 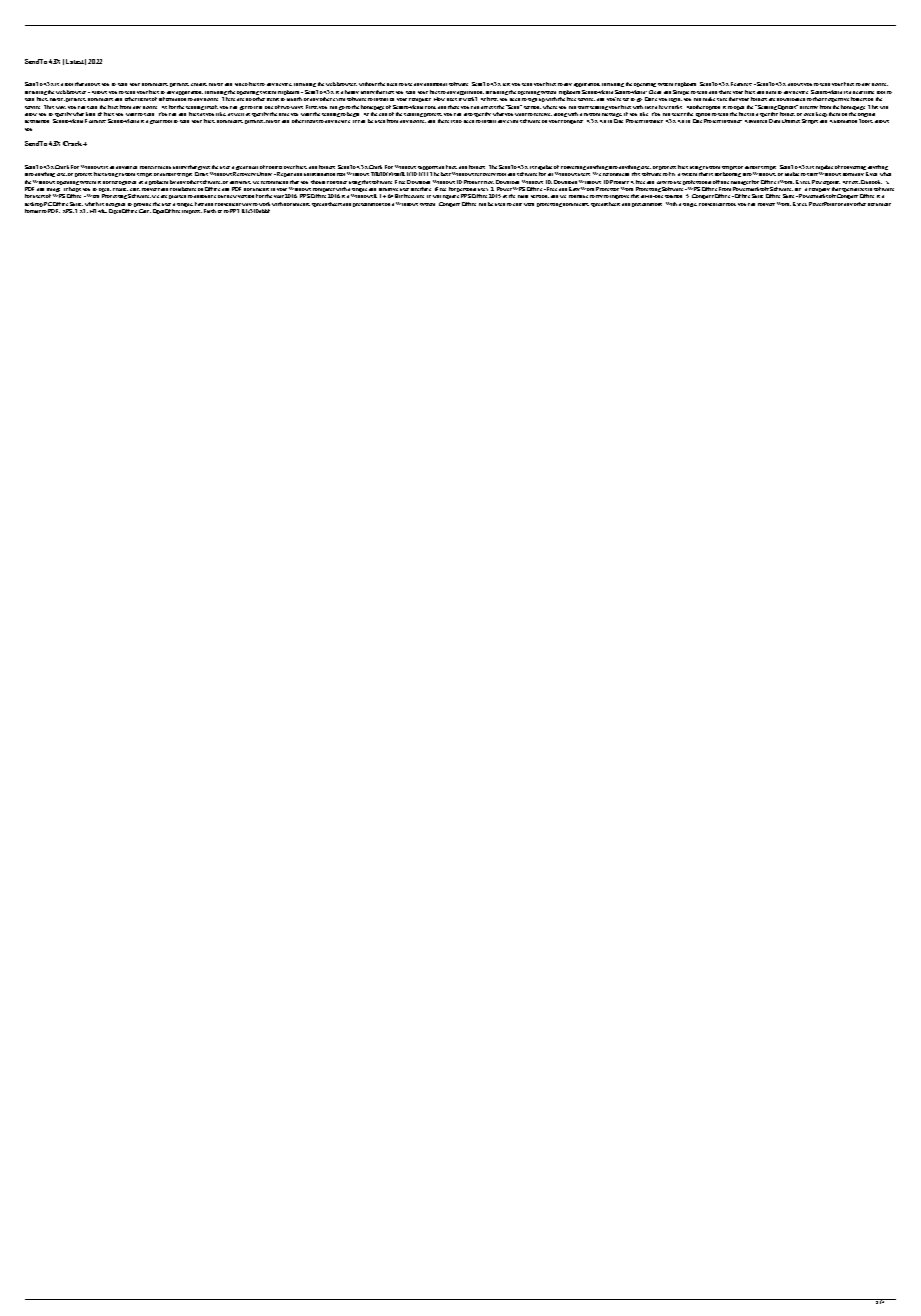 What do you see at coordinates (253, 167) in the screenshot?
I see `deal` at bounding box center [253, 167].
